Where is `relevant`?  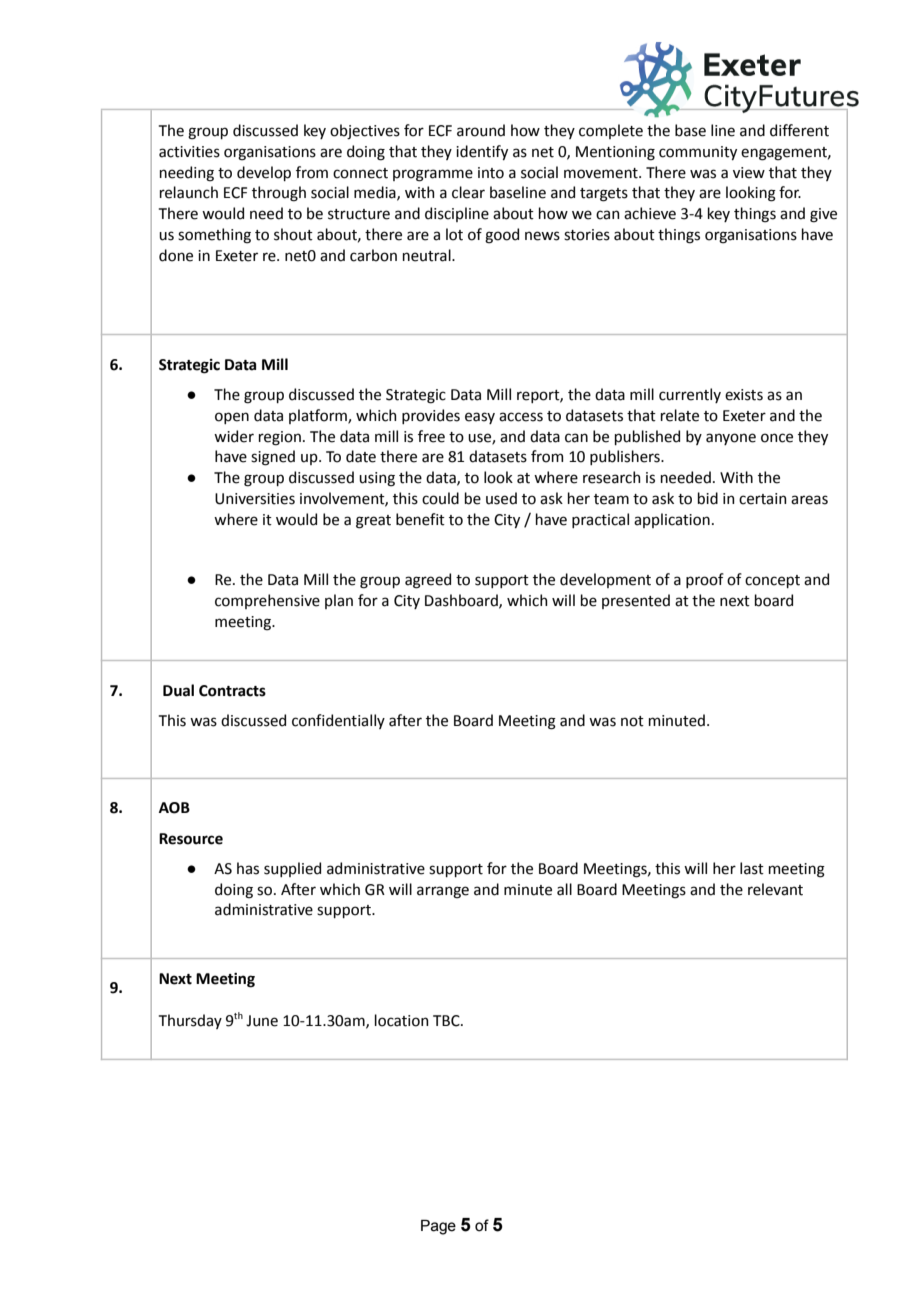 relevant is located at coordinates (775, 889).
